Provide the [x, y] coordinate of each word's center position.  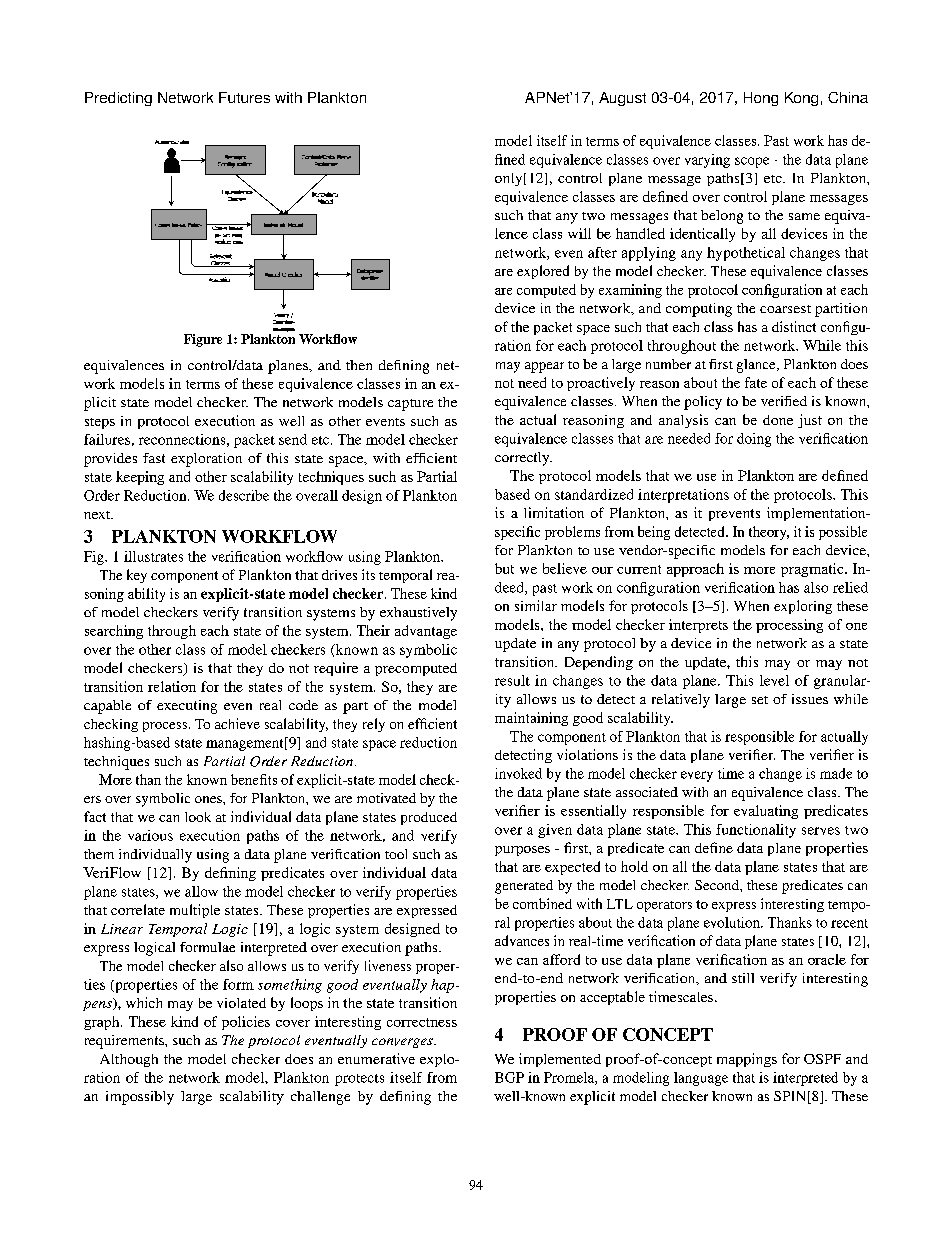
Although [129, 1060]
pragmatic [813, 570]
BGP [509, 1077]
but [504, 568]
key [137, 576]
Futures [244, 97]
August [622, 99]
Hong [761, 99]
